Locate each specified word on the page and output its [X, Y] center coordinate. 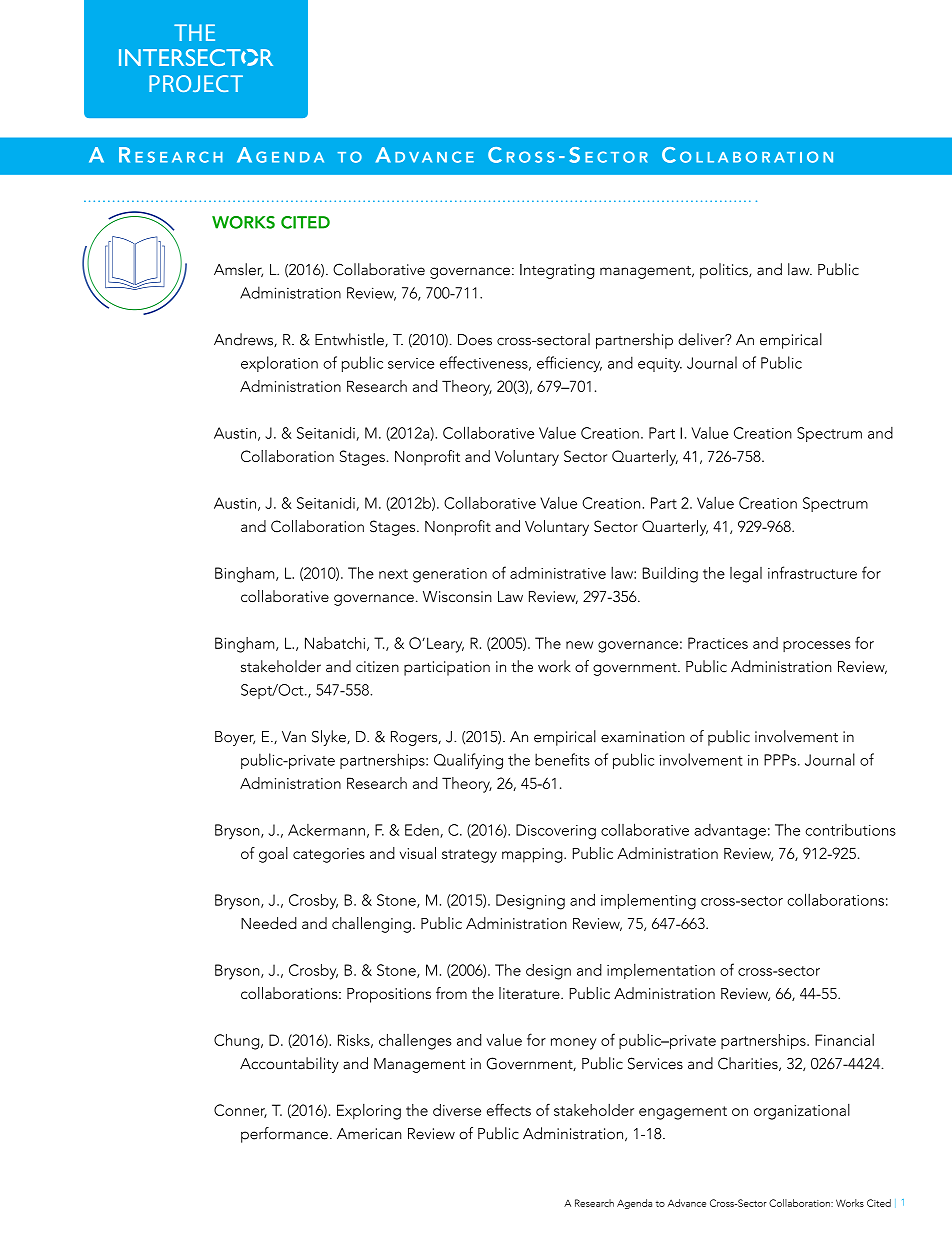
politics [725, 271]
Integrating [557, 271]
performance [284, 1135]
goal [273, 855]
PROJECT [196, 83]
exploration [279, 364]
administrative [558, 573]
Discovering [556, 832]
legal [746, 575]
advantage [730, 832]
